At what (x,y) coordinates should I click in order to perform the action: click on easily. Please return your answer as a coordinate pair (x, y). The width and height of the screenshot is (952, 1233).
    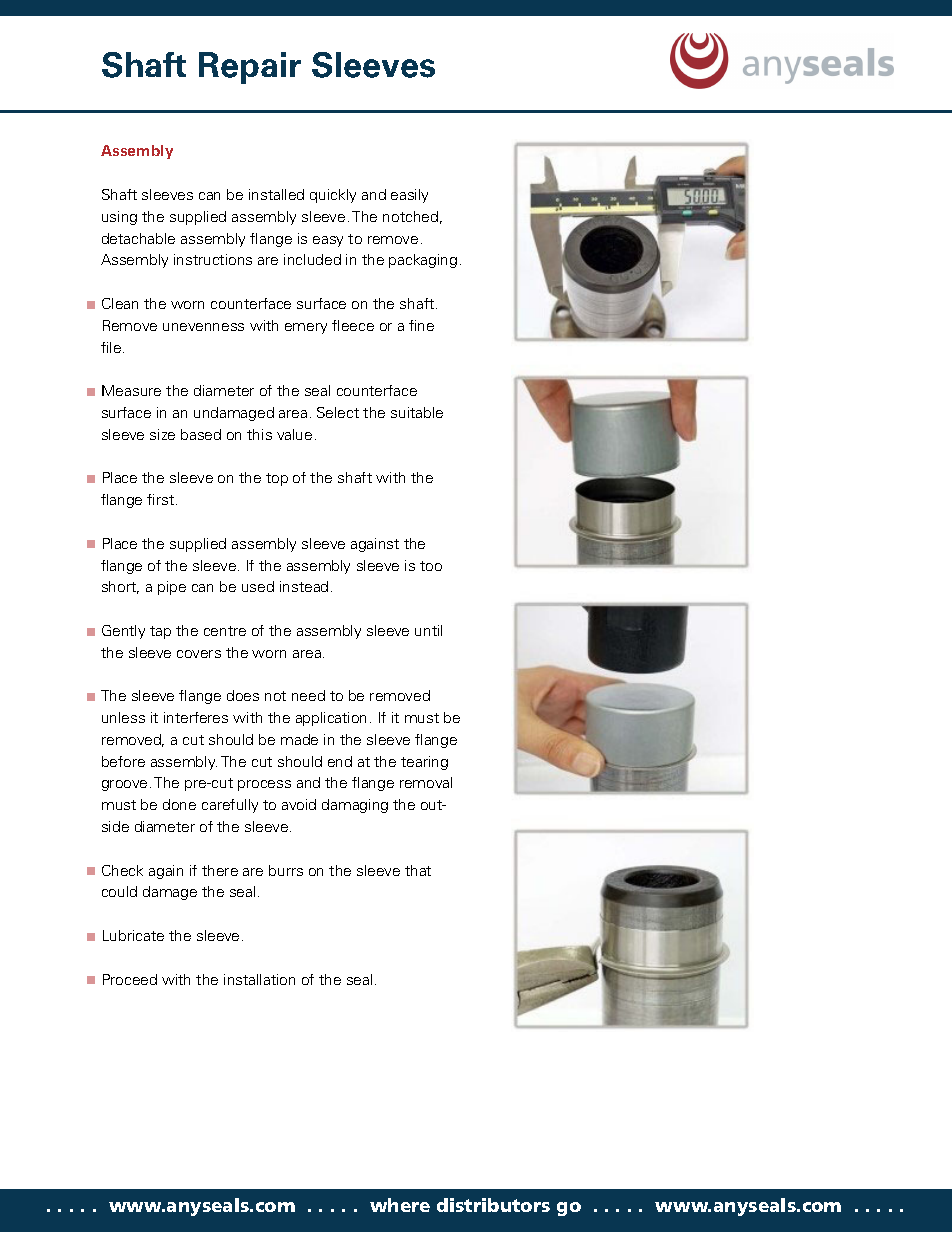
    Looking at the image, I should click on (409, 196).
